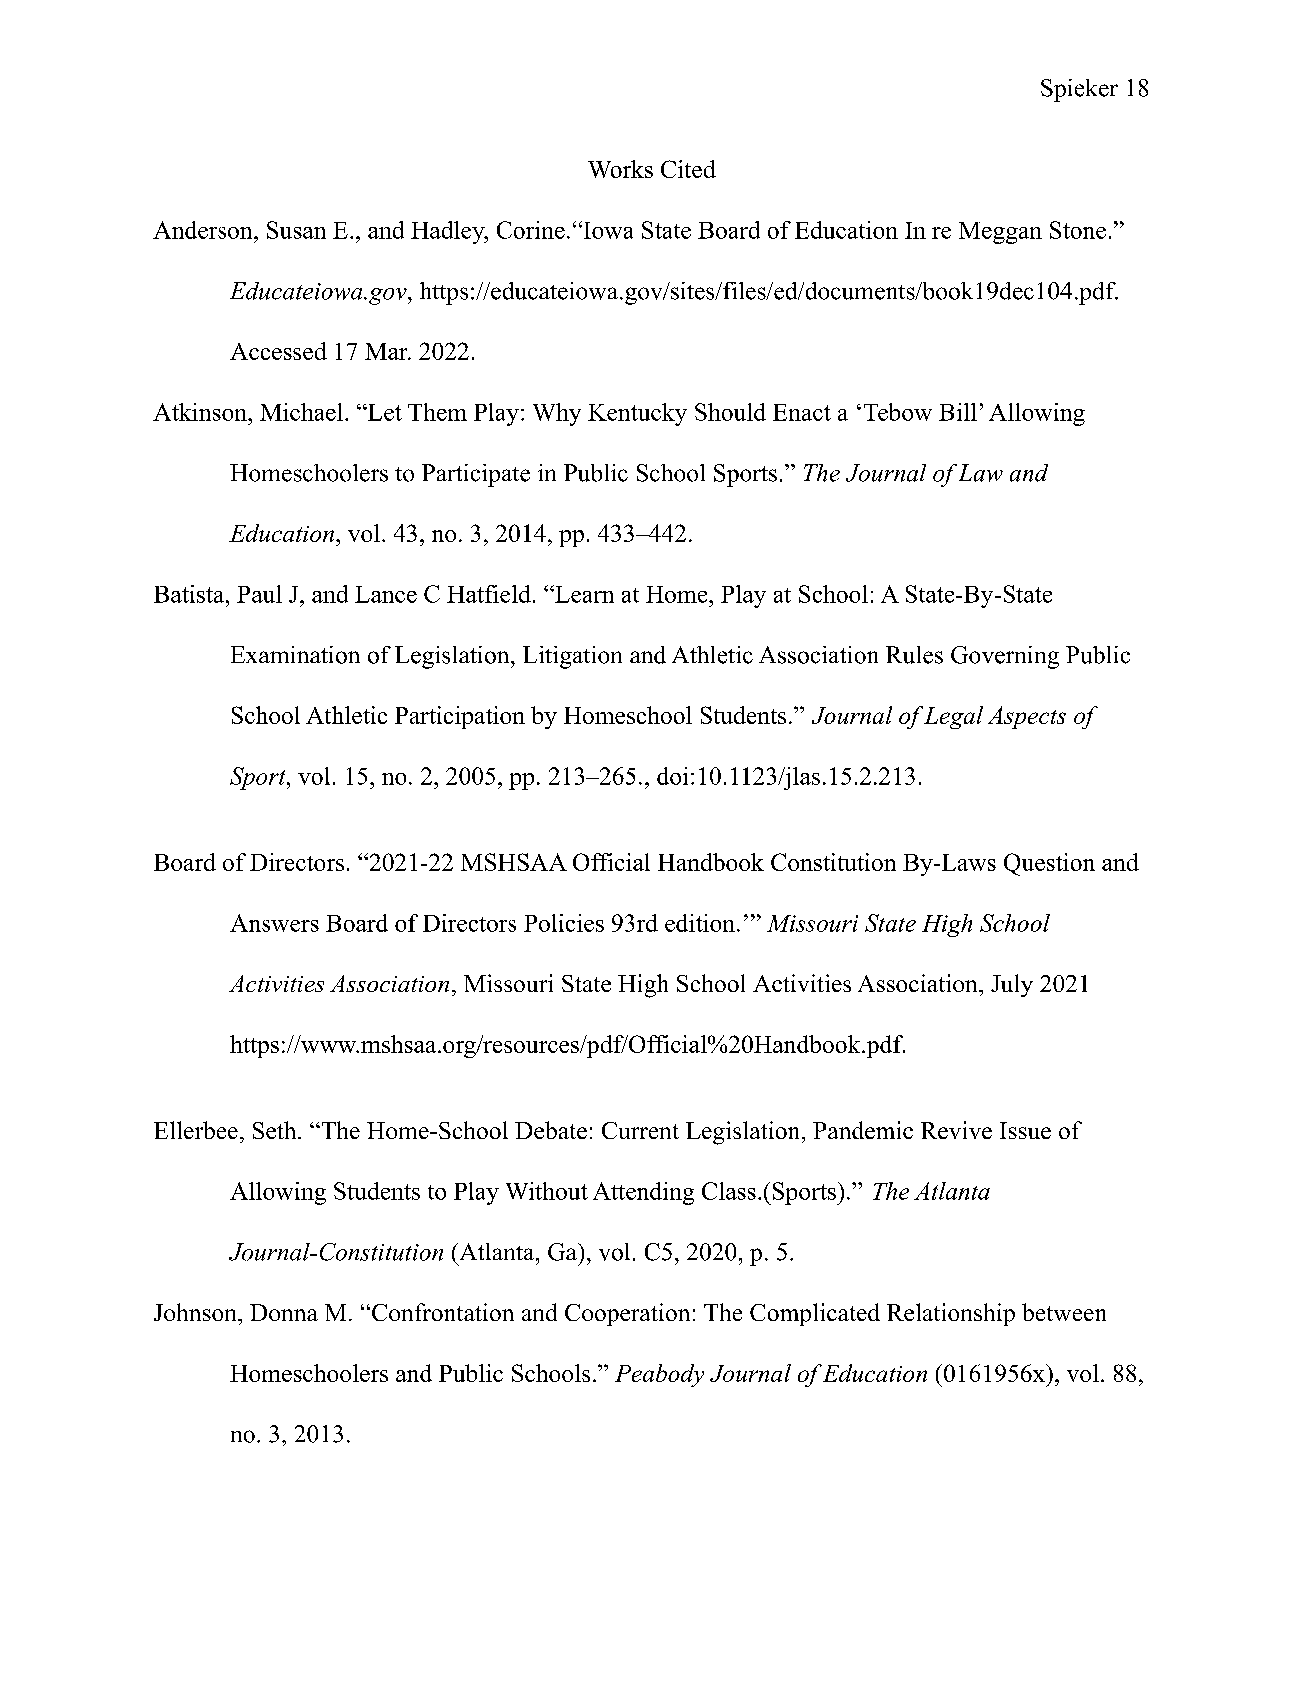 The height and width of the image is (1686, 1303). What do you see at coordinates (620, 169) in the image?
I see `Works` at bounding box center [620, 169].
